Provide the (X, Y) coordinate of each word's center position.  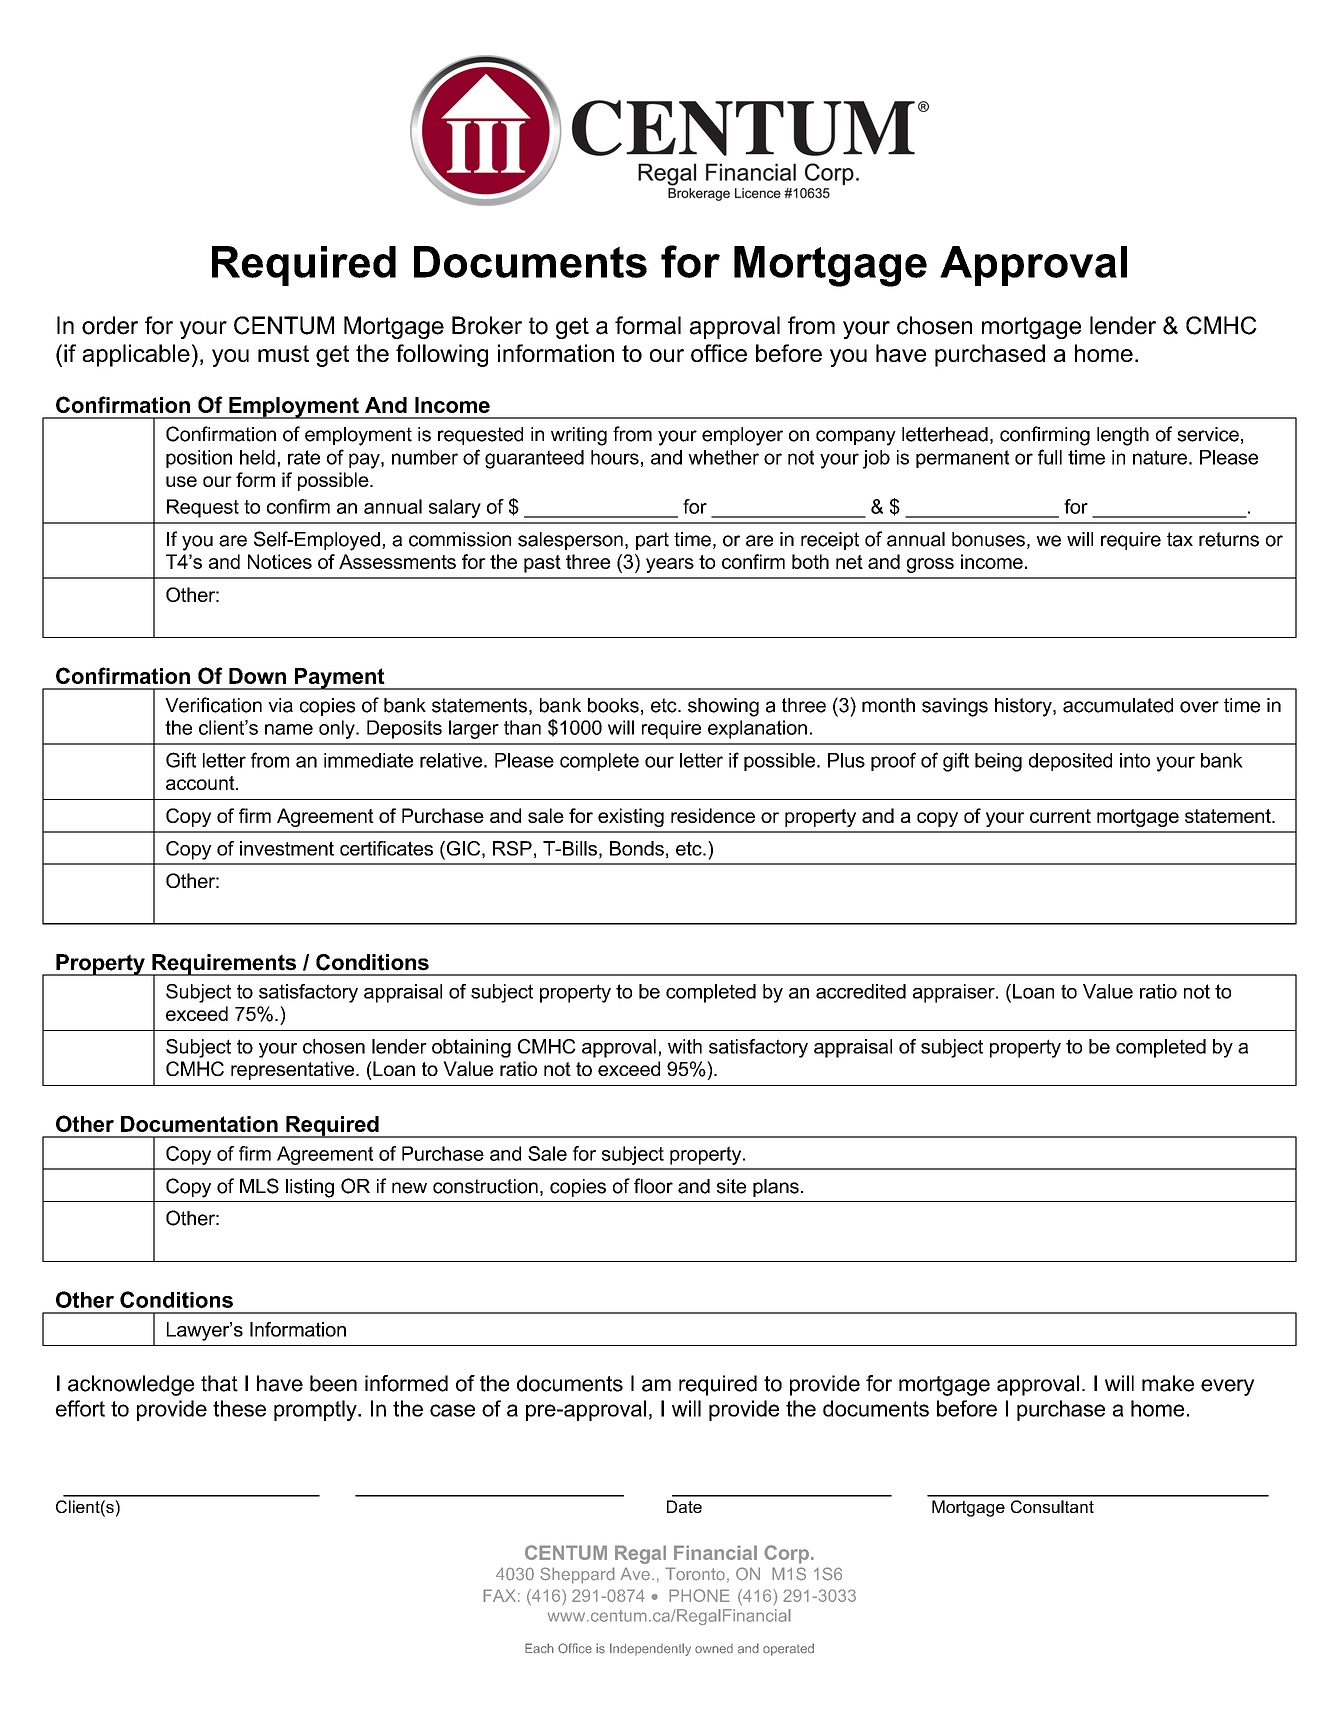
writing (579, 436)
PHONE (699, 1595)
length (1123, 436)
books (613, 705)
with (685, 1046)
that (219, 1383)
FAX (499, 1595)
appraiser (955, 993)
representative (294, 1070)
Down (257, 676)
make (1168, 1383)
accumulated (1118, 705)
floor (653, 1186)
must (283, 353)
